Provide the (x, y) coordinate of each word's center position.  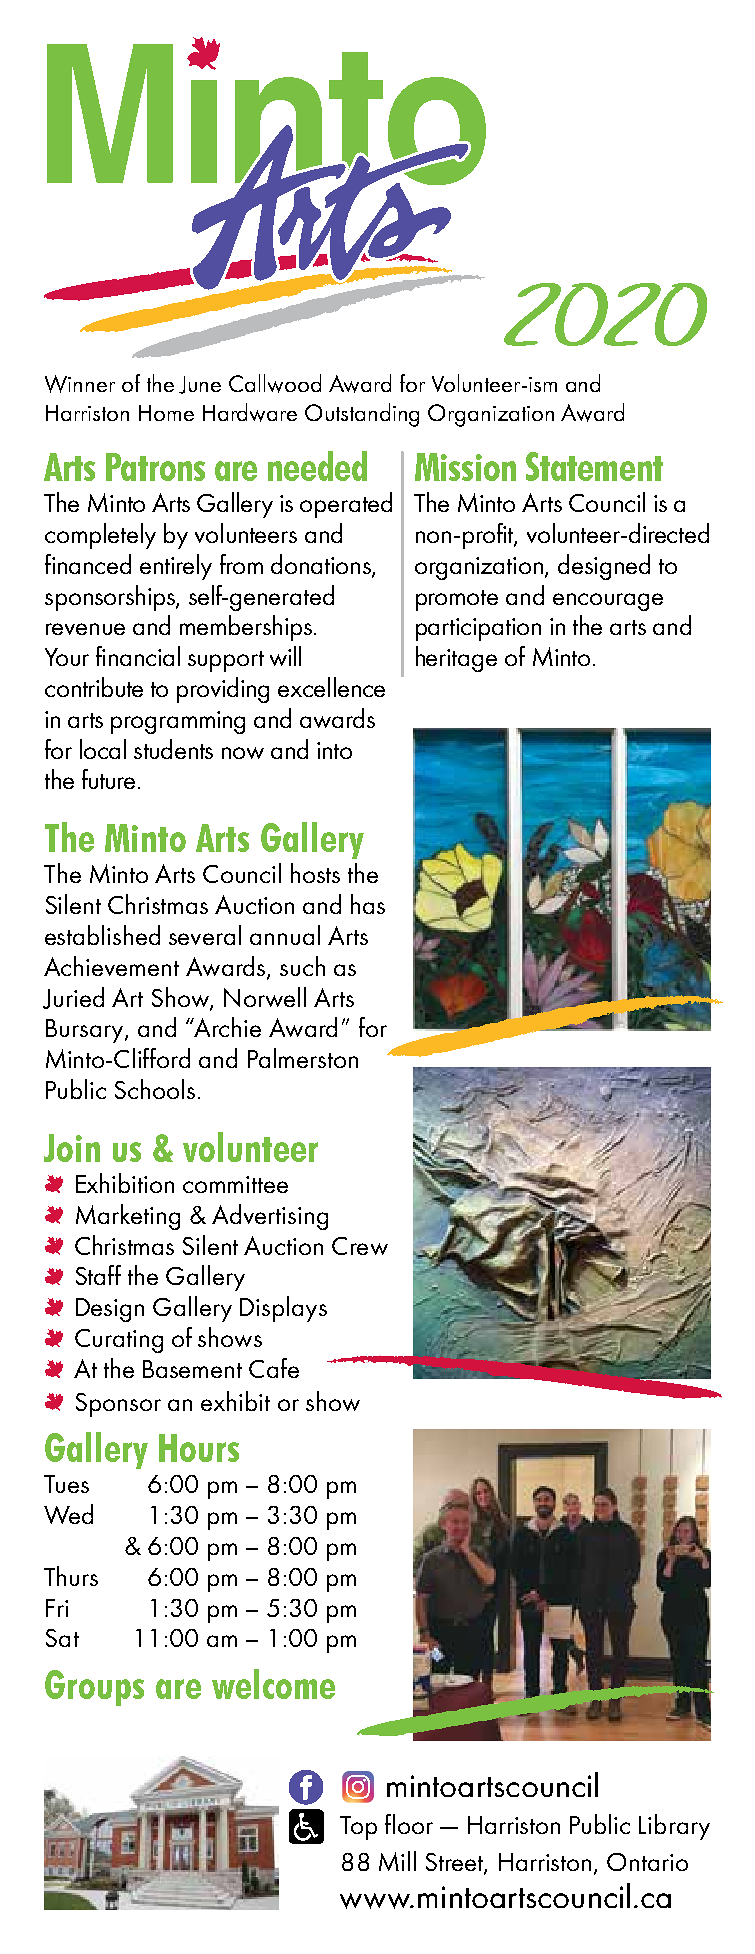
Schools (155, 1089)
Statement (594, 466)
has (368, 904)
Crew (360, 1246)
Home (166, 413)
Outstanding (362, 415)
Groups (94, 1688)
